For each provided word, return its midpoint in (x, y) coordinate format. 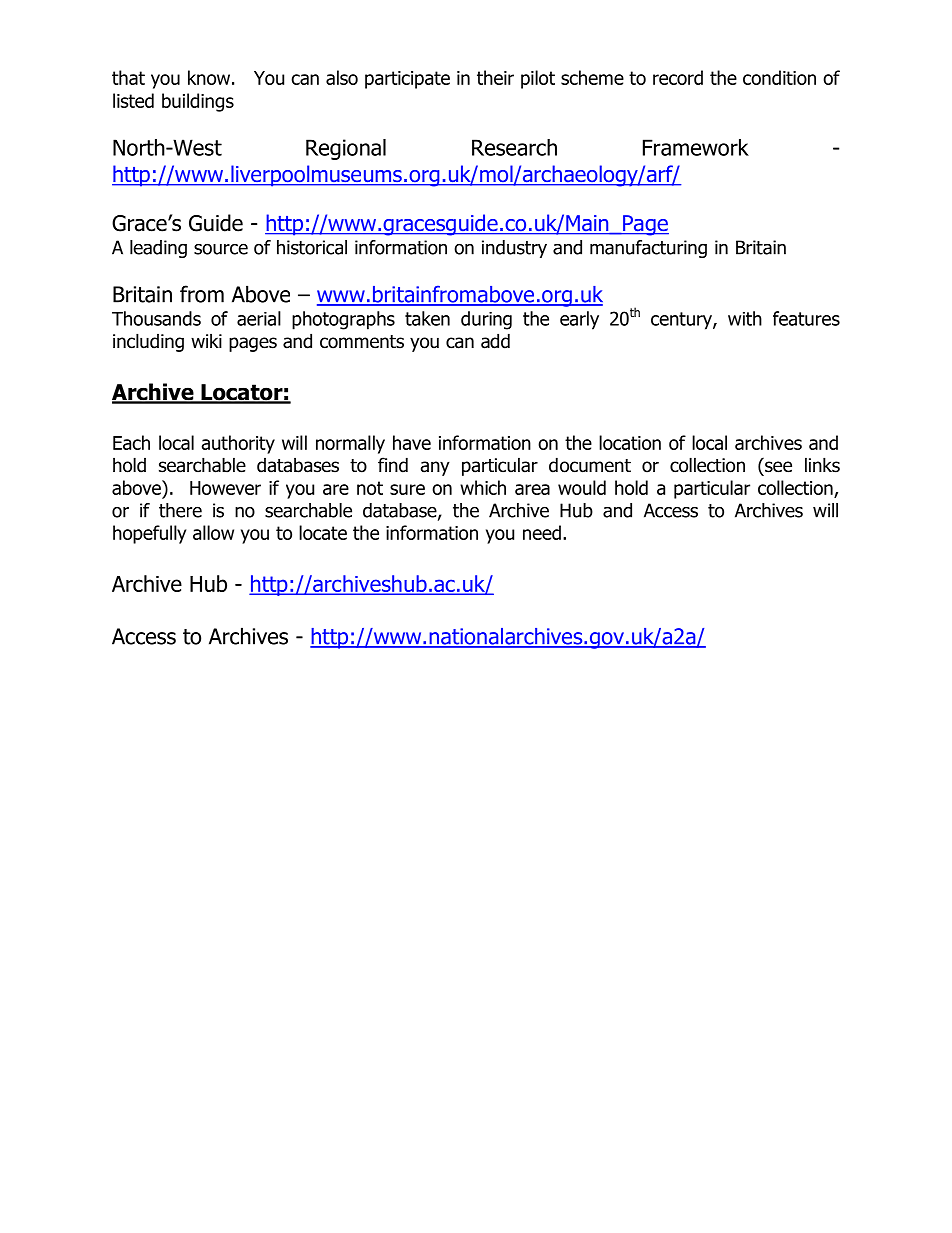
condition (779, 77)
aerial (259, 318)
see (778, 467)
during (486, 320)
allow (213, 532)
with (745, 318)
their (495, 77)
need (542, 532)
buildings (198, 102)
